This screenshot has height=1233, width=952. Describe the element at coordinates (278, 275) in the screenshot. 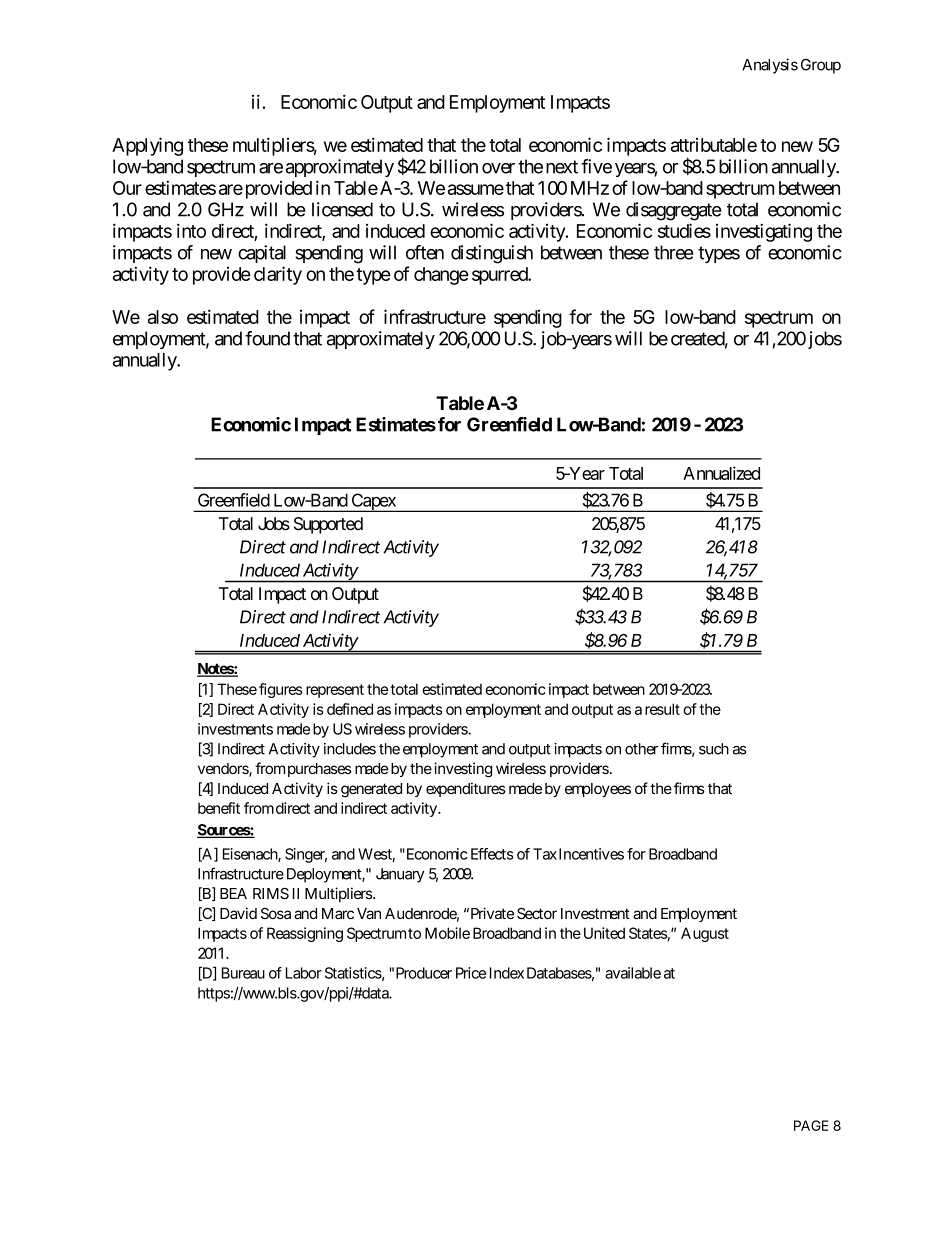

I see `clarity` at that location.
